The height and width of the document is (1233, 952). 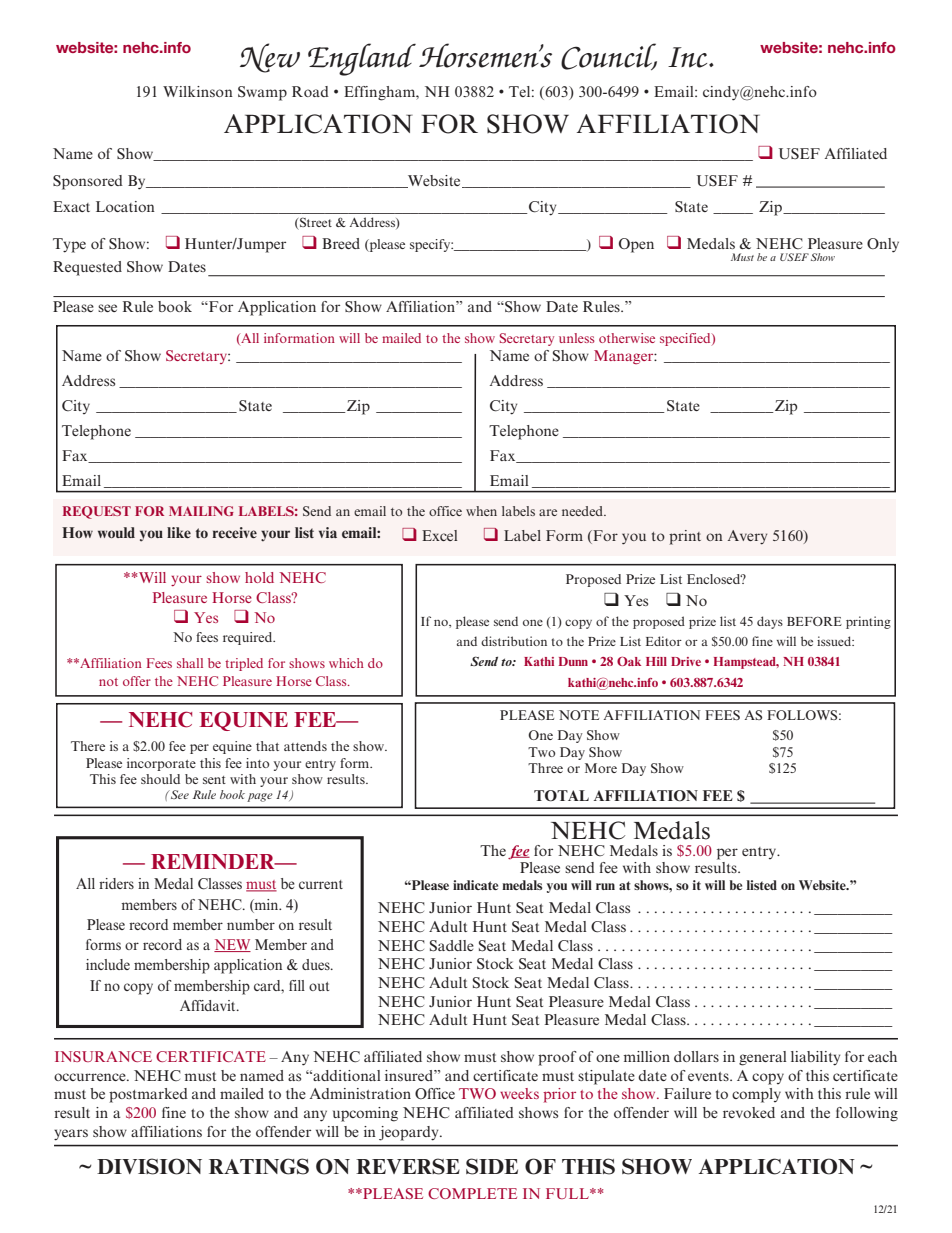 What do you see at coordinates (149, 1166) in the document?
I see `DIVISION` at bounding box center [149, 1166].
